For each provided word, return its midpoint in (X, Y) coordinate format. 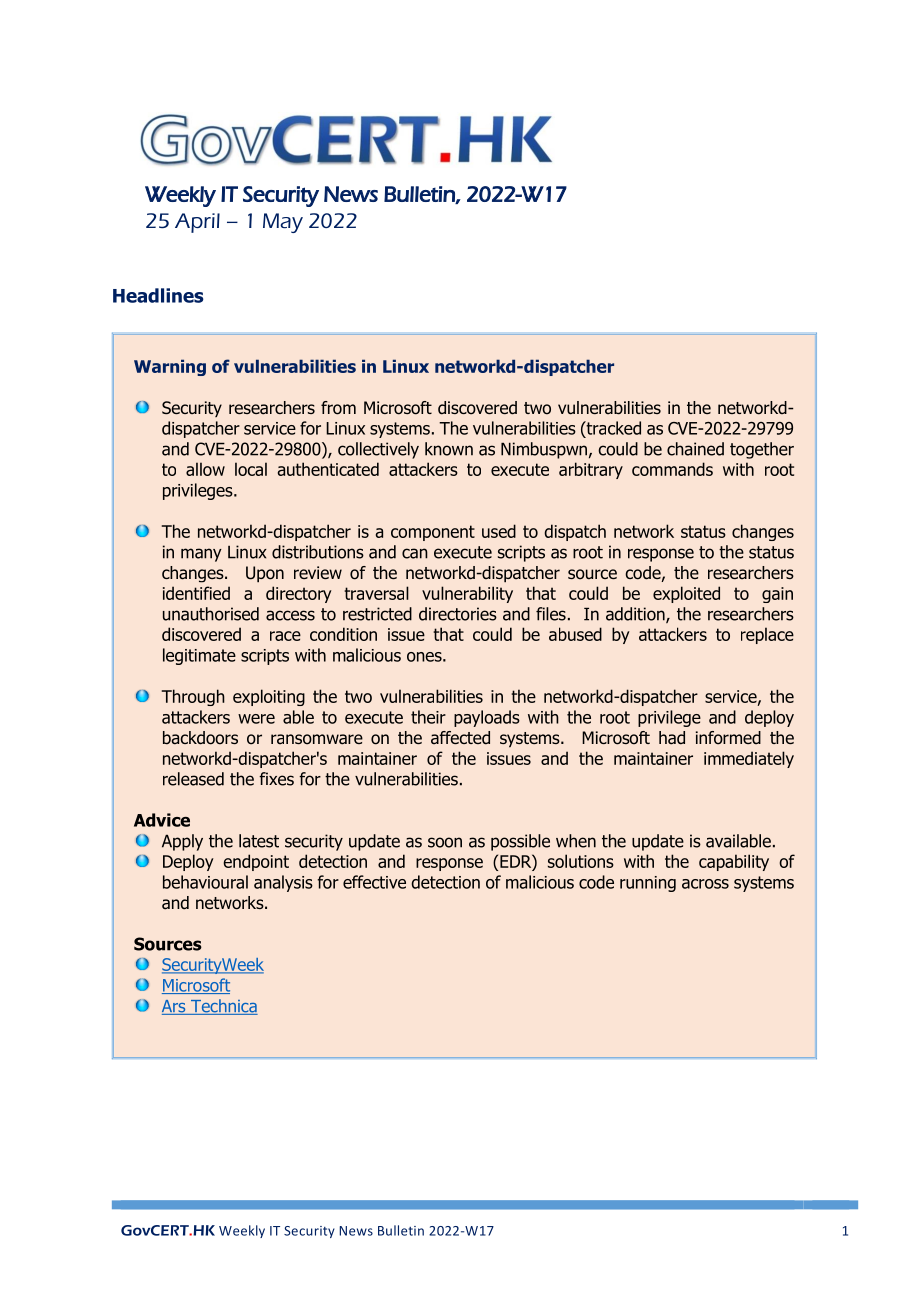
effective (374, 882)
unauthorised (211, 614)
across (705, 884)
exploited (686, 594)
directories (458, 614)
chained (695, 449)
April (197, 223)
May (283, 223)
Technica (223, 1007)
